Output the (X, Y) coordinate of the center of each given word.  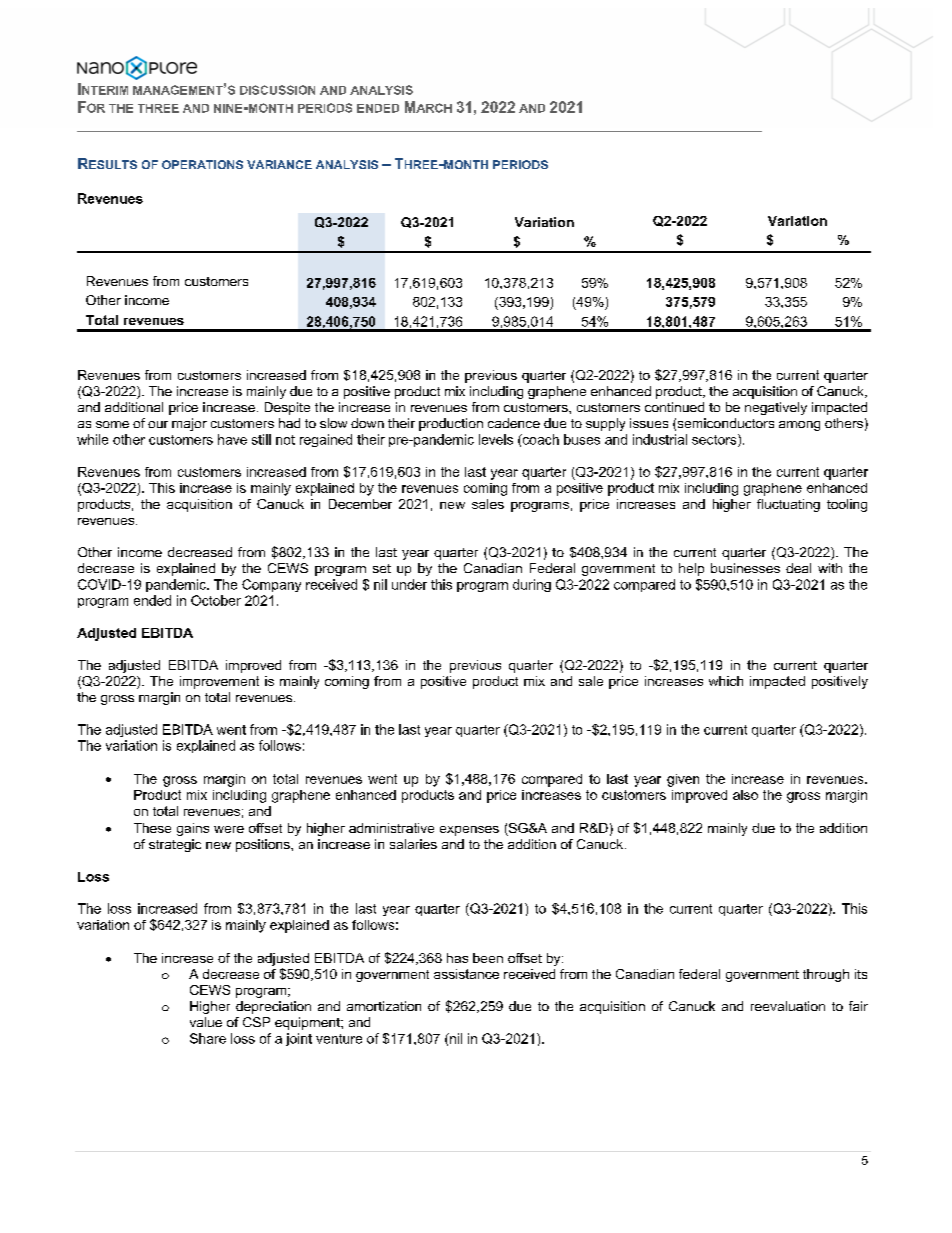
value (206, 1022)
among (799, 426)
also (745, 795)
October (216, 600)
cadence (514, 423)
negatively (776, 408)
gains (193, 829)
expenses (469, 831)
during (532, 585)
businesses (745, 568)
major (189, 424)
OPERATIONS (202, 164)
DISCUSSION (277, 90)
